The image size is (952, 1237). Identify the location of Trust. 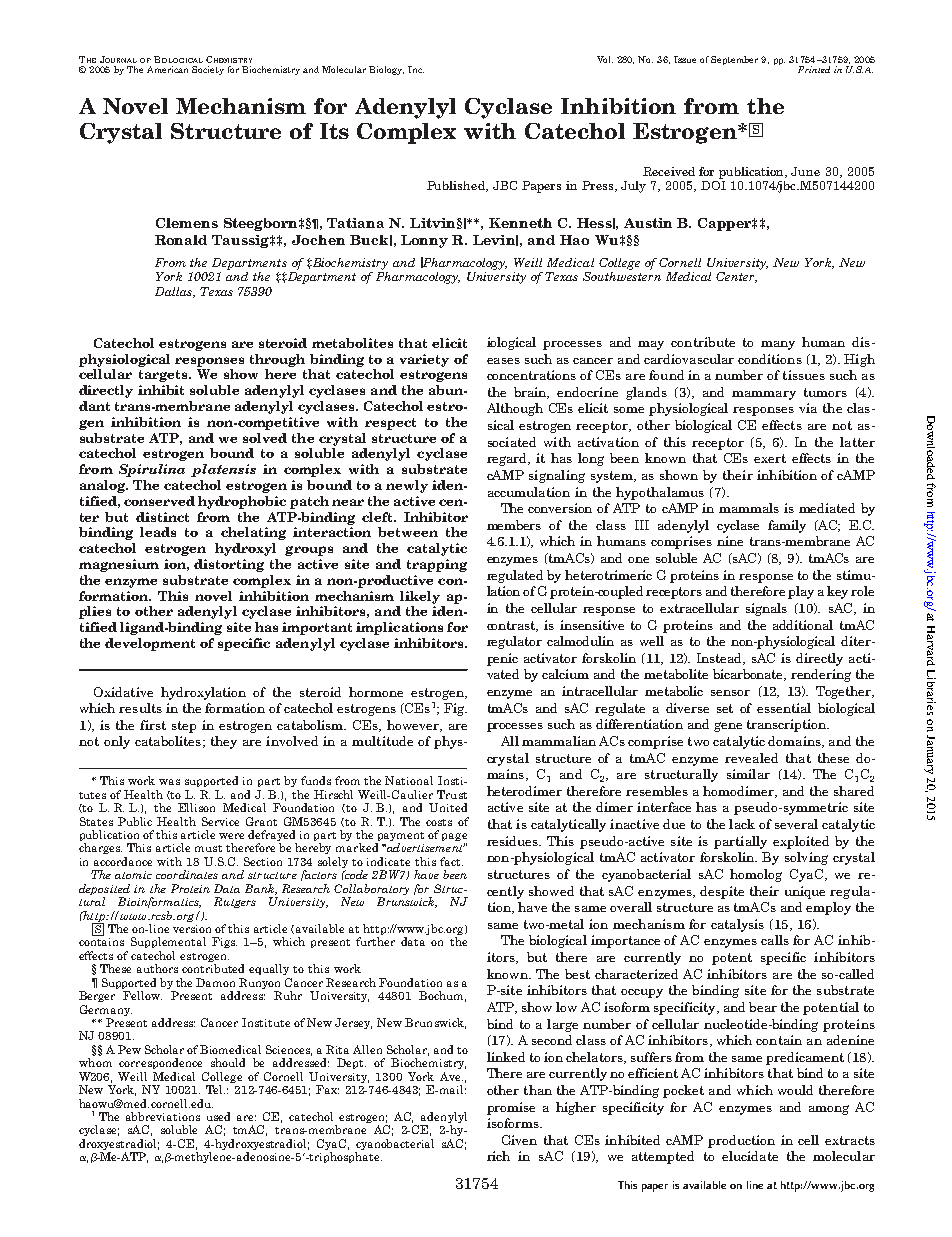
(452, 794).
